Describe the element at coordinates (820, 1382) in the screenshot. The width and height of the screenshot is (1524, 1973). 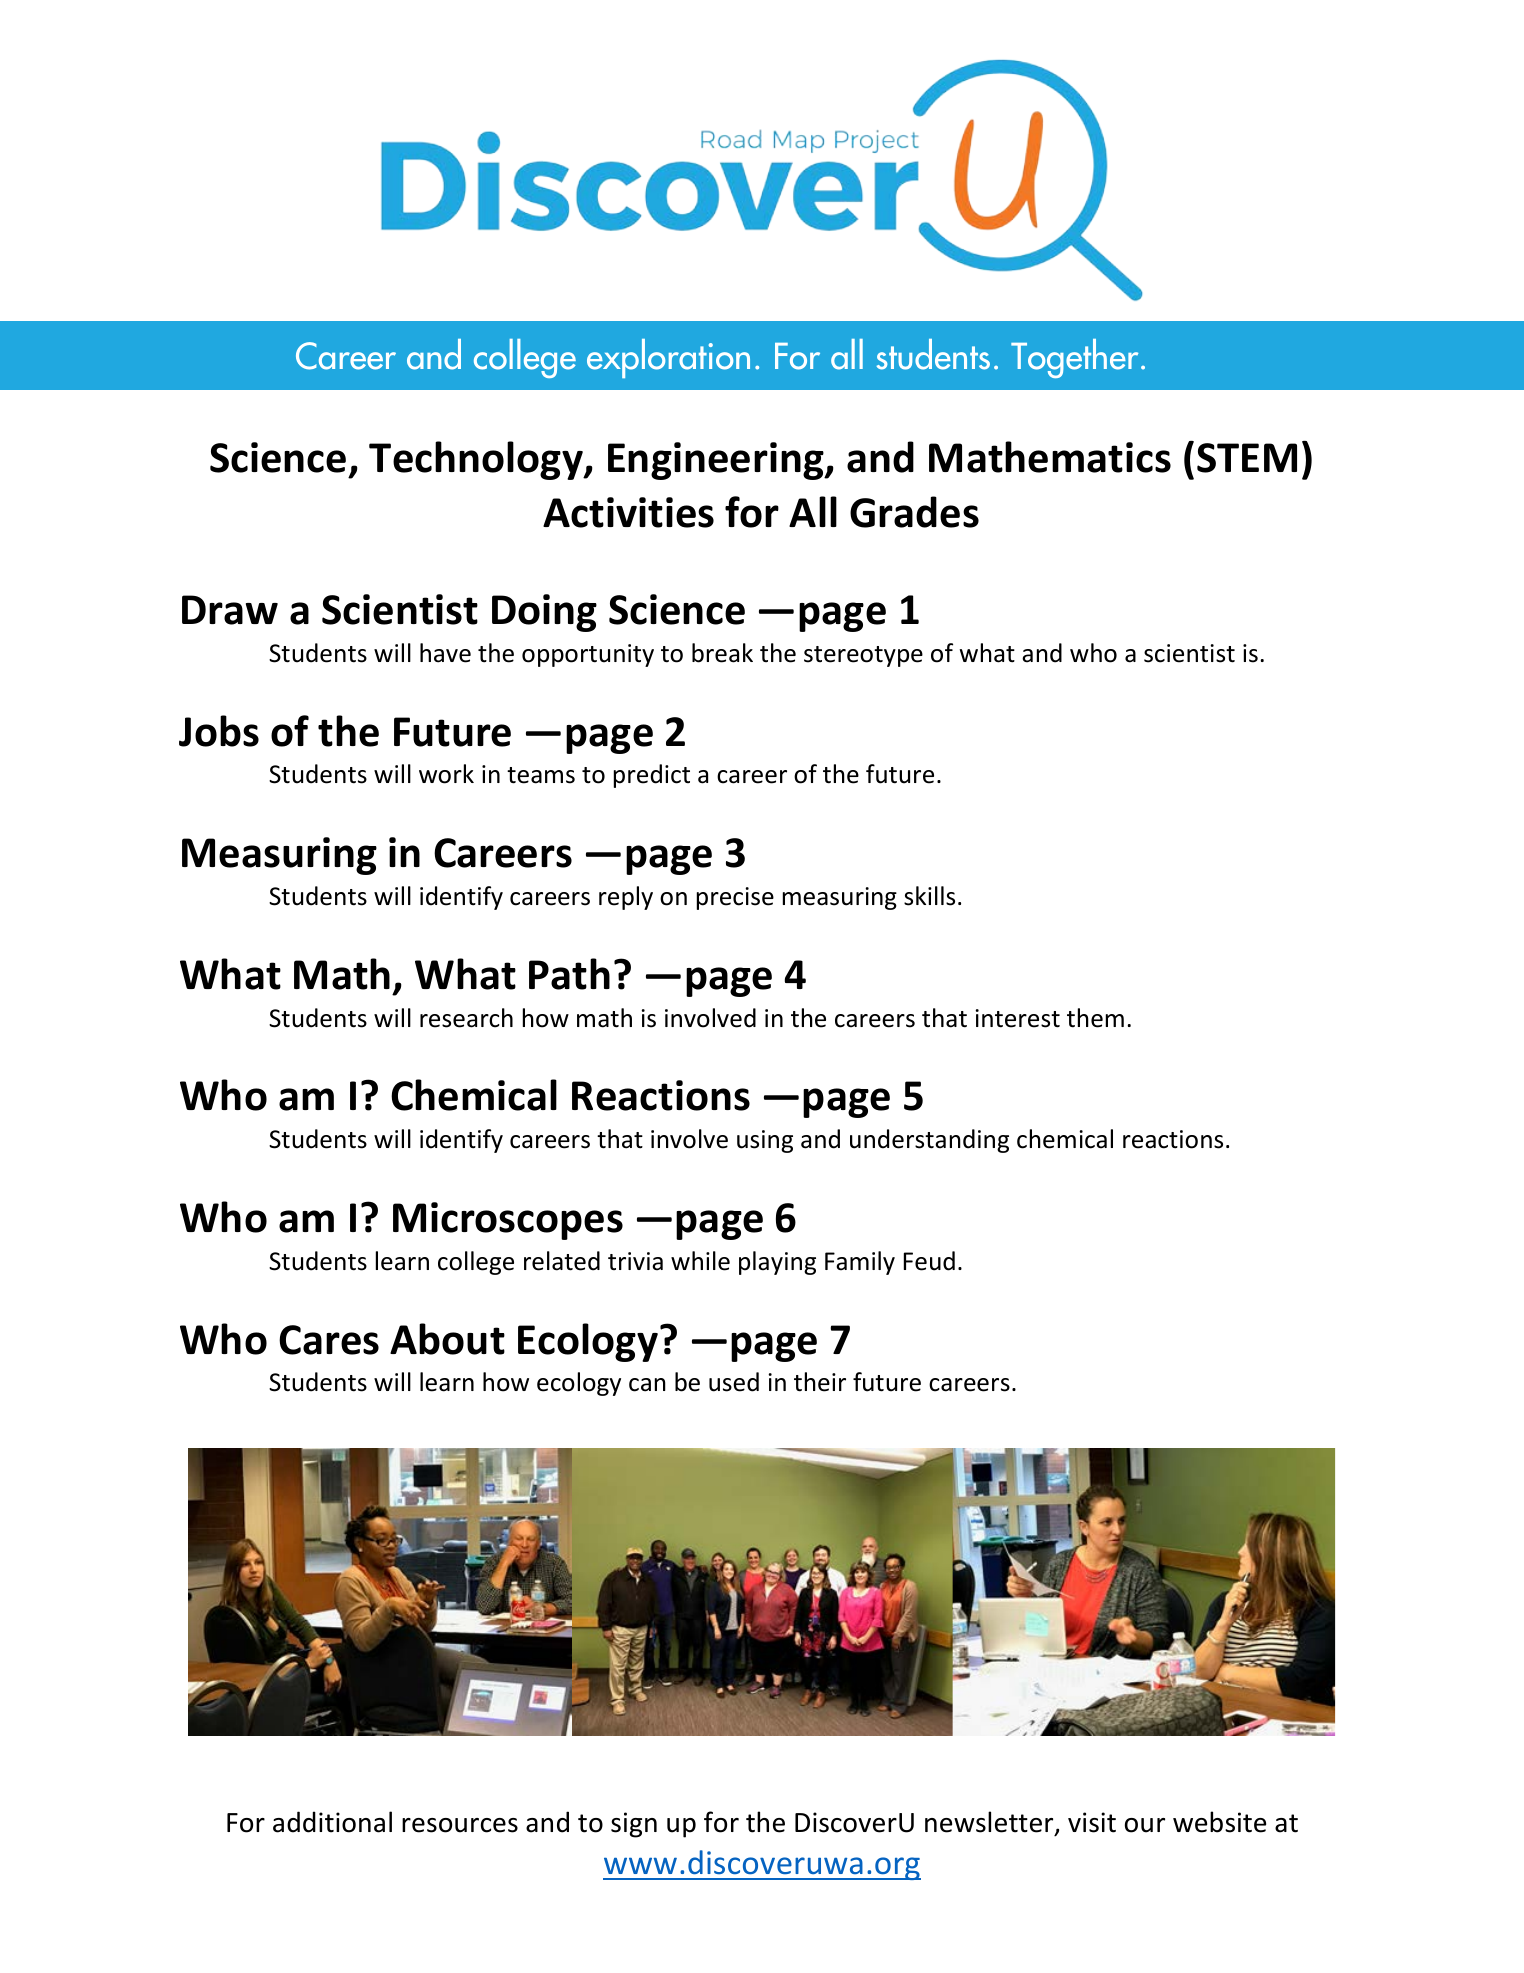
I see `their` at that location.
